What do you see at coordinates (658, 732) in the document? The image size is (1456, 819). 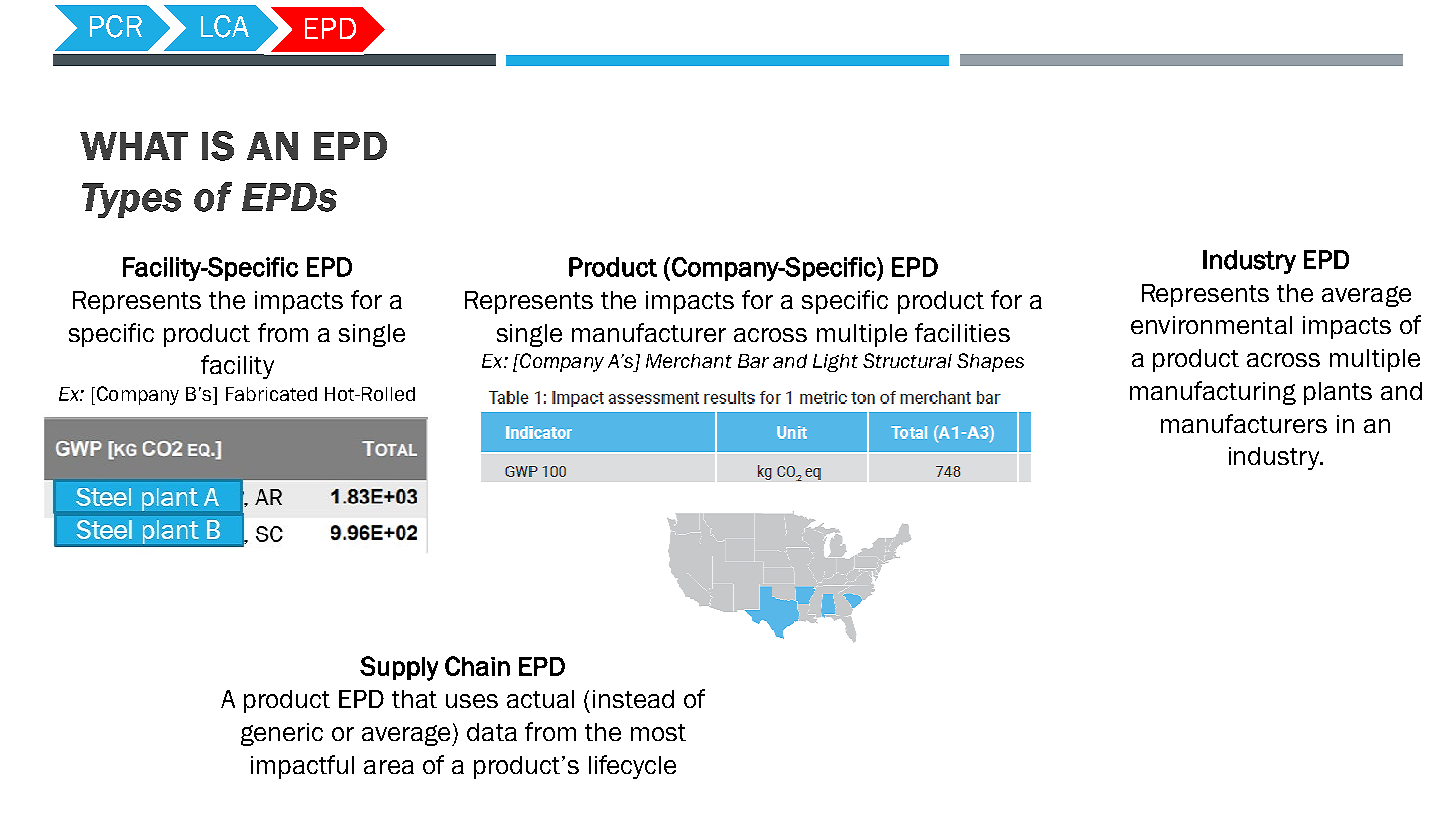 I see `most` at bounding box center [658, 732].
